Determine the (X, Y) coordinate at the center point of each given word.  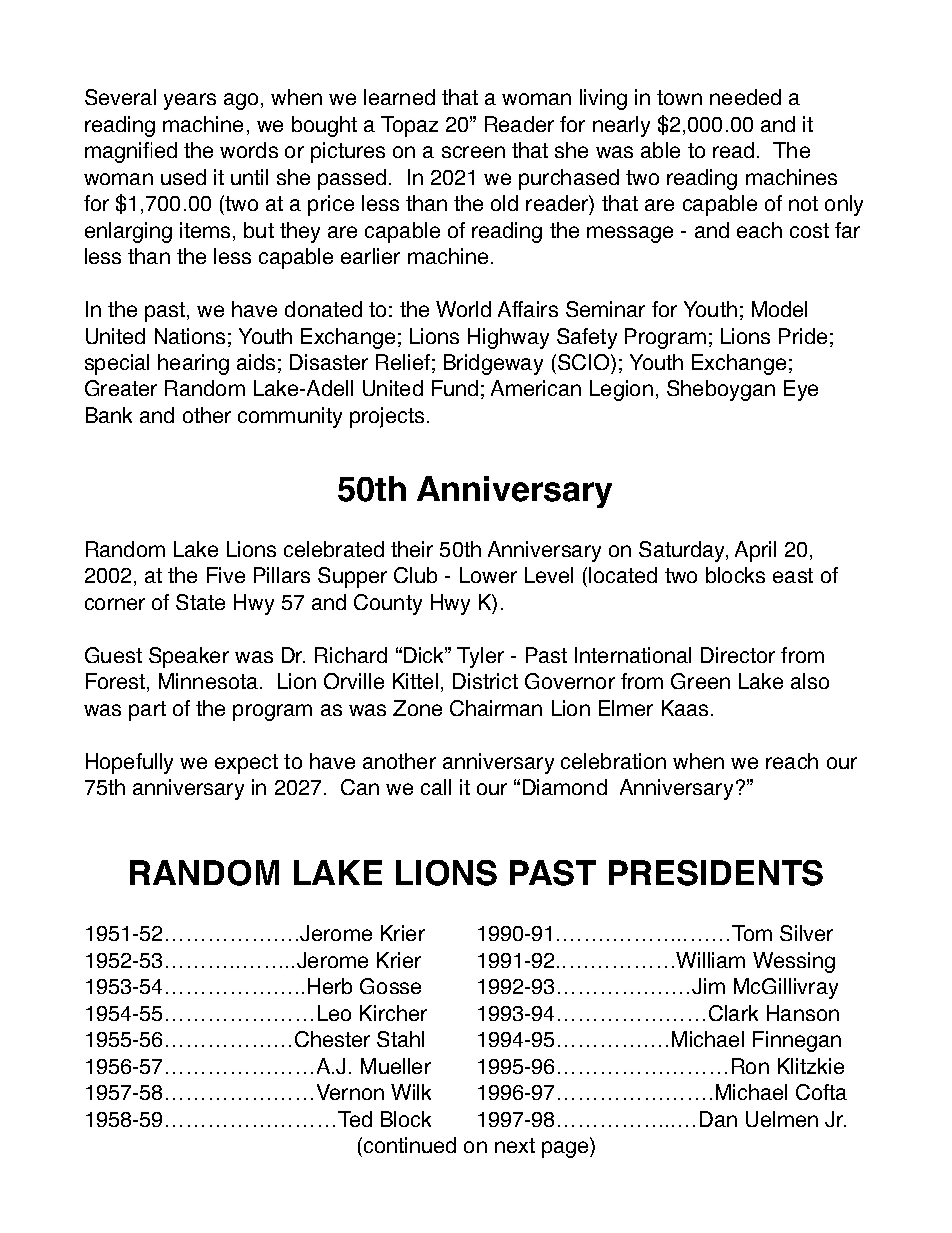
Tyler (480, 657)
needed (745, 97)
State (200, 602)
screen (473, 152)
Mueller (396, 1066)
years (190, 101)
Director (738, 655)
